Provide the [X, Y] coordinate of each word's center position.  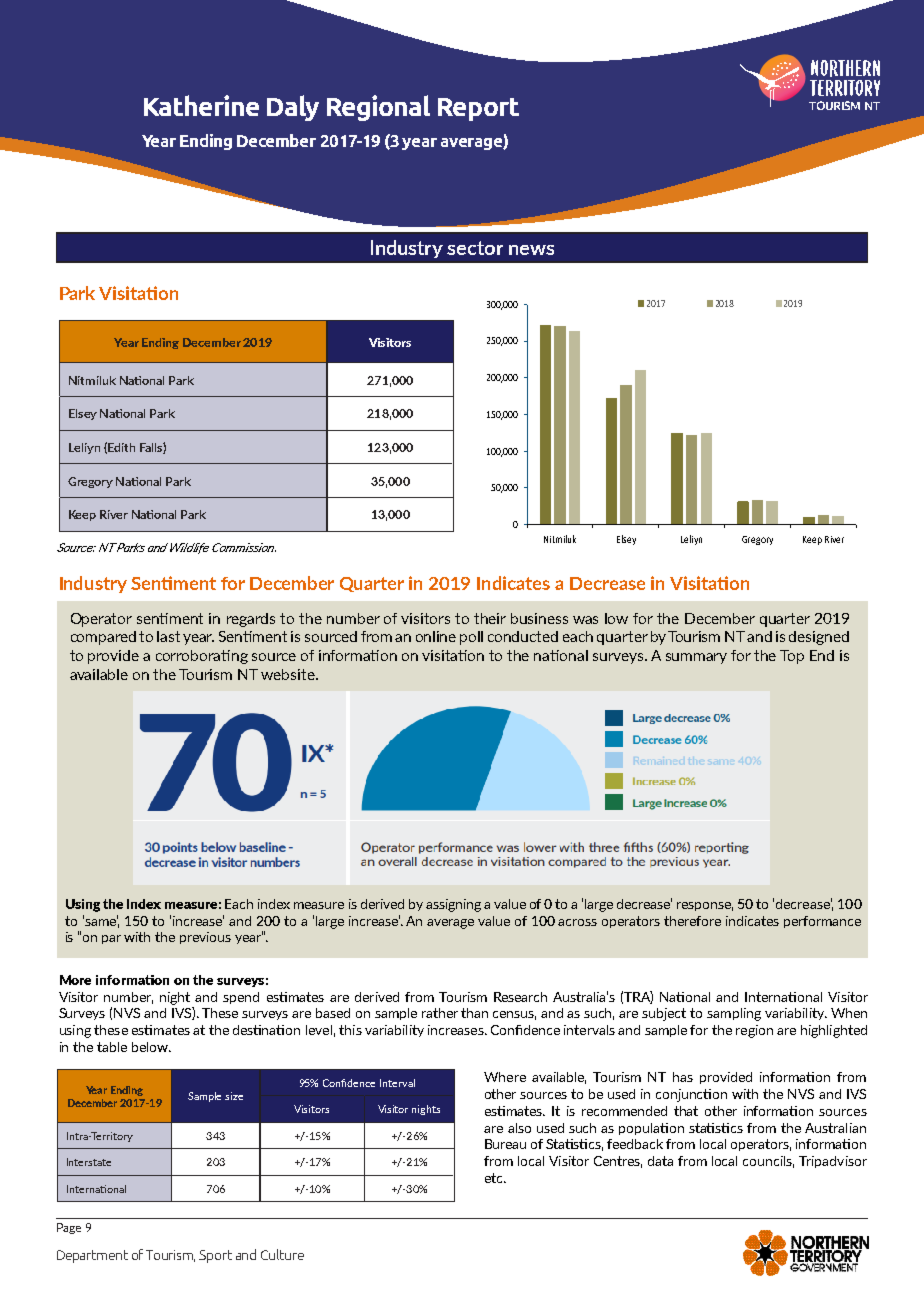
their [490, 618]
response [705, 906]
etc [495, 1178]
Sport [215, 1256]
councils [768, 1162]
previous [205, 938]
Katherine [201, 105]
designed [819, 638]
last [168, 636]
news [531, 250]
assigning [453, 905]
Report [478, 109]
